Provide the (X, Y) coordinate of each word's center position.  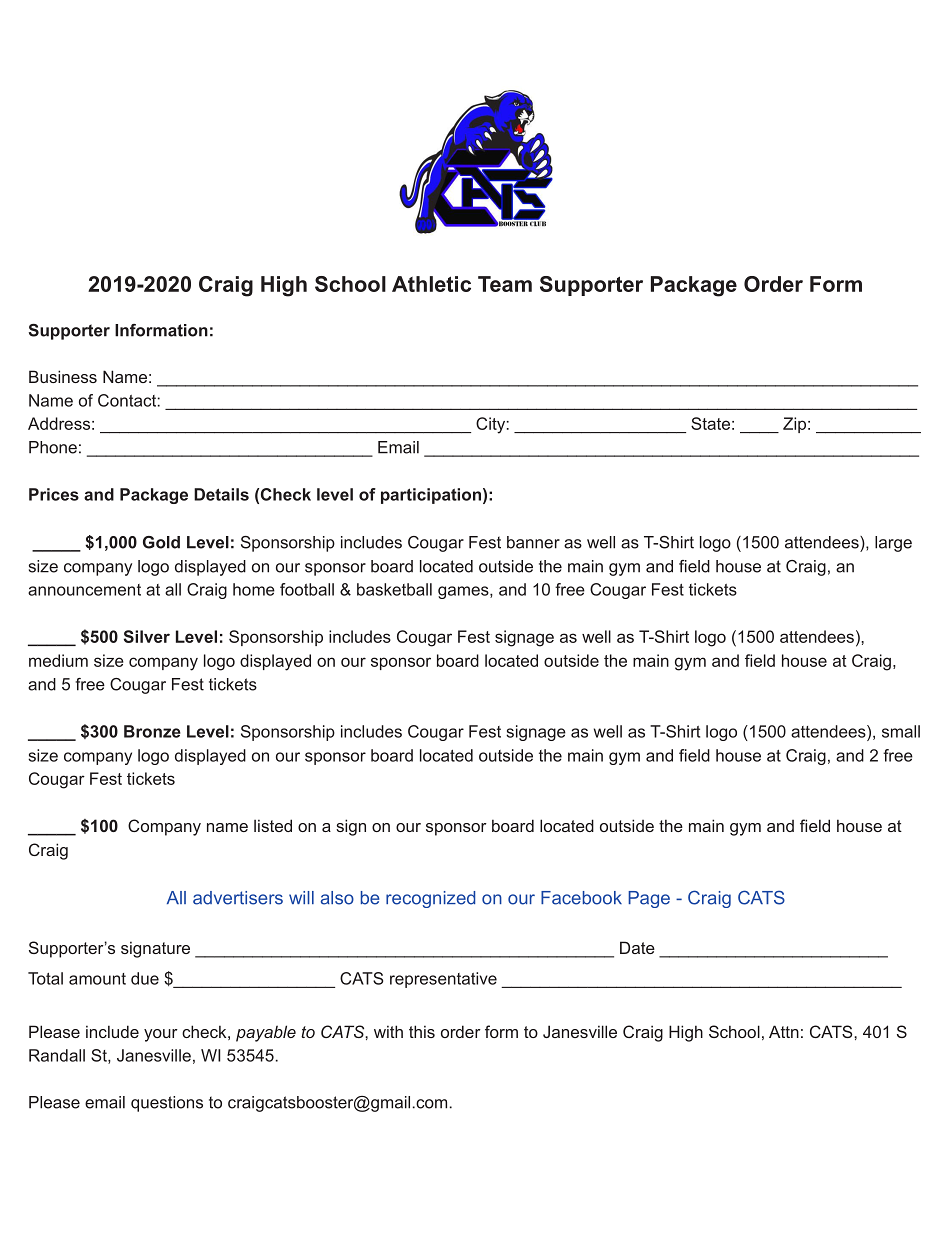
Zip (794, 425)
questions (167, 1104)
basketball (394, 589)
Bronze (152, 731)
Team (505, 284)
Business (63, 376)
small (901, 731)
